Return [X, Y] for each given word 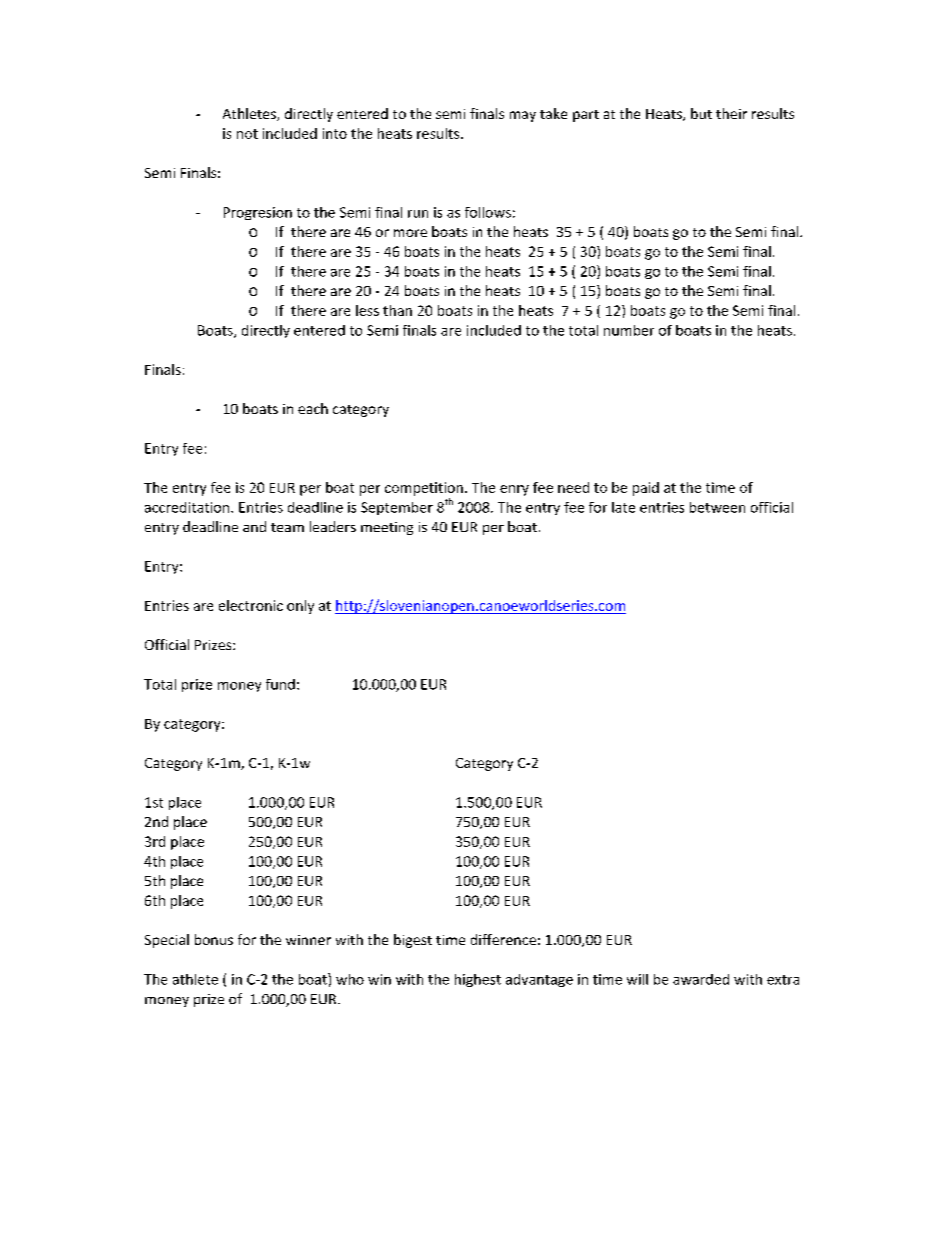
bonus [214, 939]
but [701, 113]
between [717, 507]
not [247, 134]
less [367, 310]
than [397, 310]
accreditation [188, 507]
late [623, 507]
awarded [701, 979]
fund [280, 684]
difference [503, 939]
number [629, 330]
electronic [251, 605]
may [523, 116]
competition [424, 489]
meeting [387, 528]
